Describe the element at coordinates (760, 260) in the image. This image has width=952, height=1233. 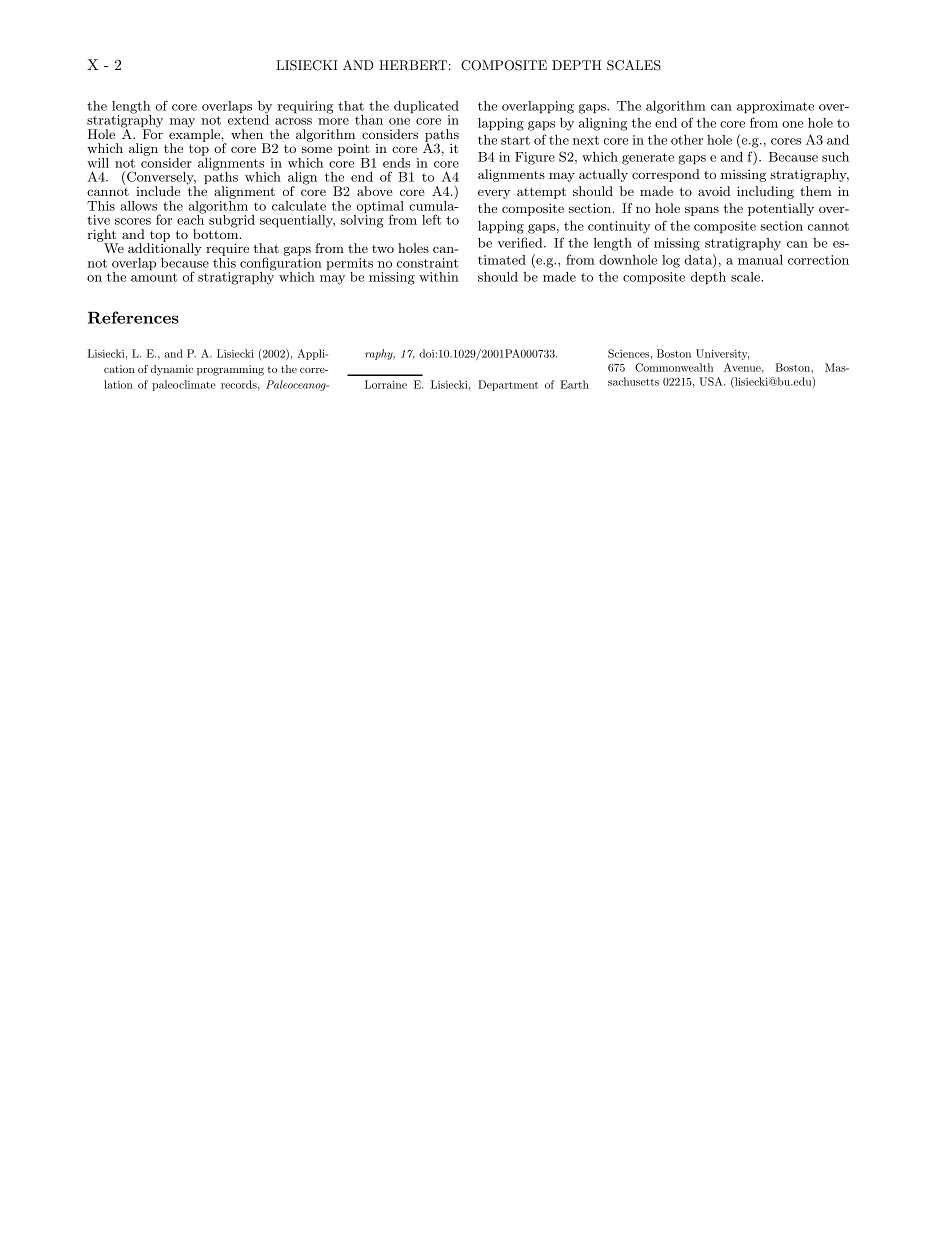
I see `manual` at that location.
